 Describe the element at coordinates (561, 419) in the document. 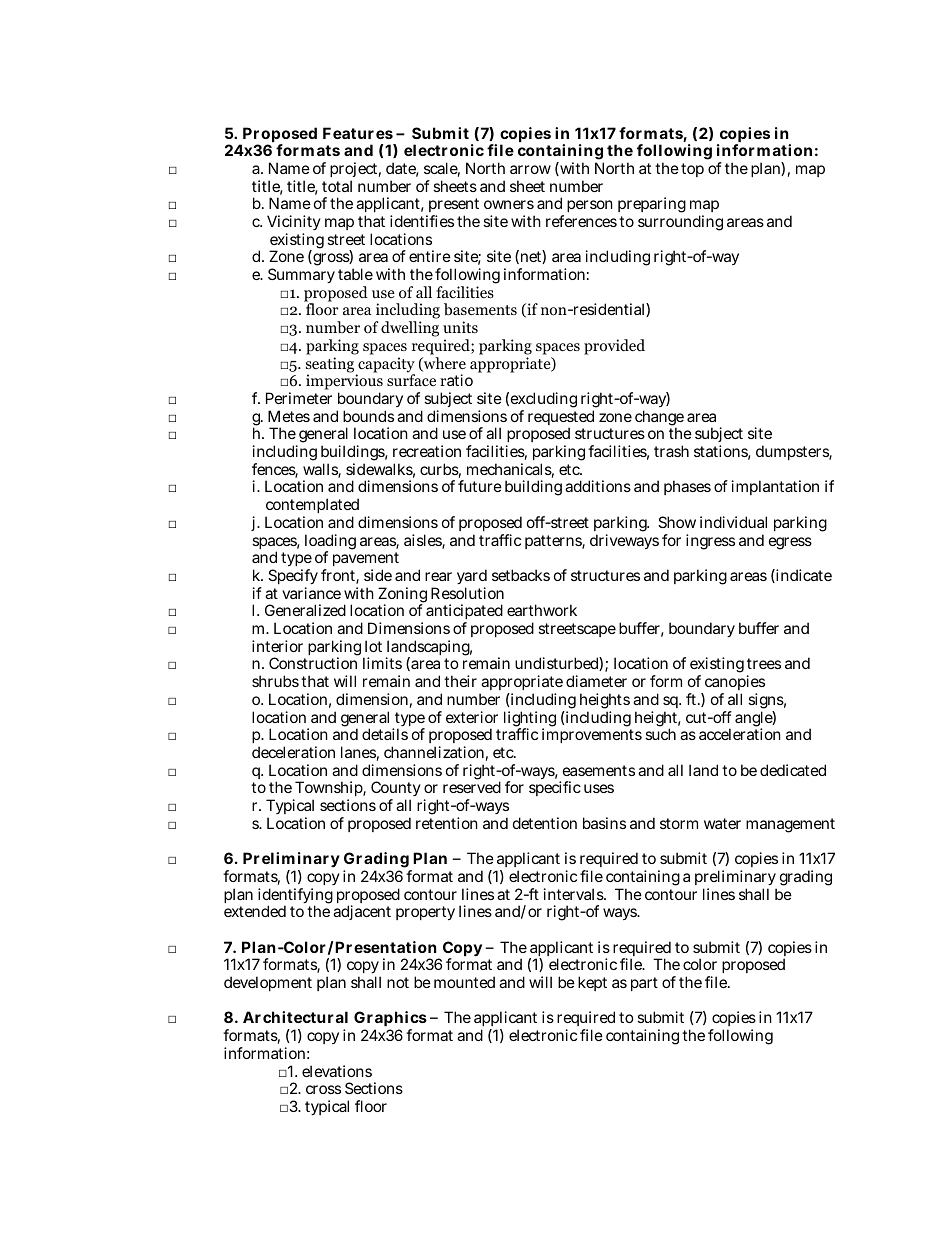

I see `requested` at that location.
